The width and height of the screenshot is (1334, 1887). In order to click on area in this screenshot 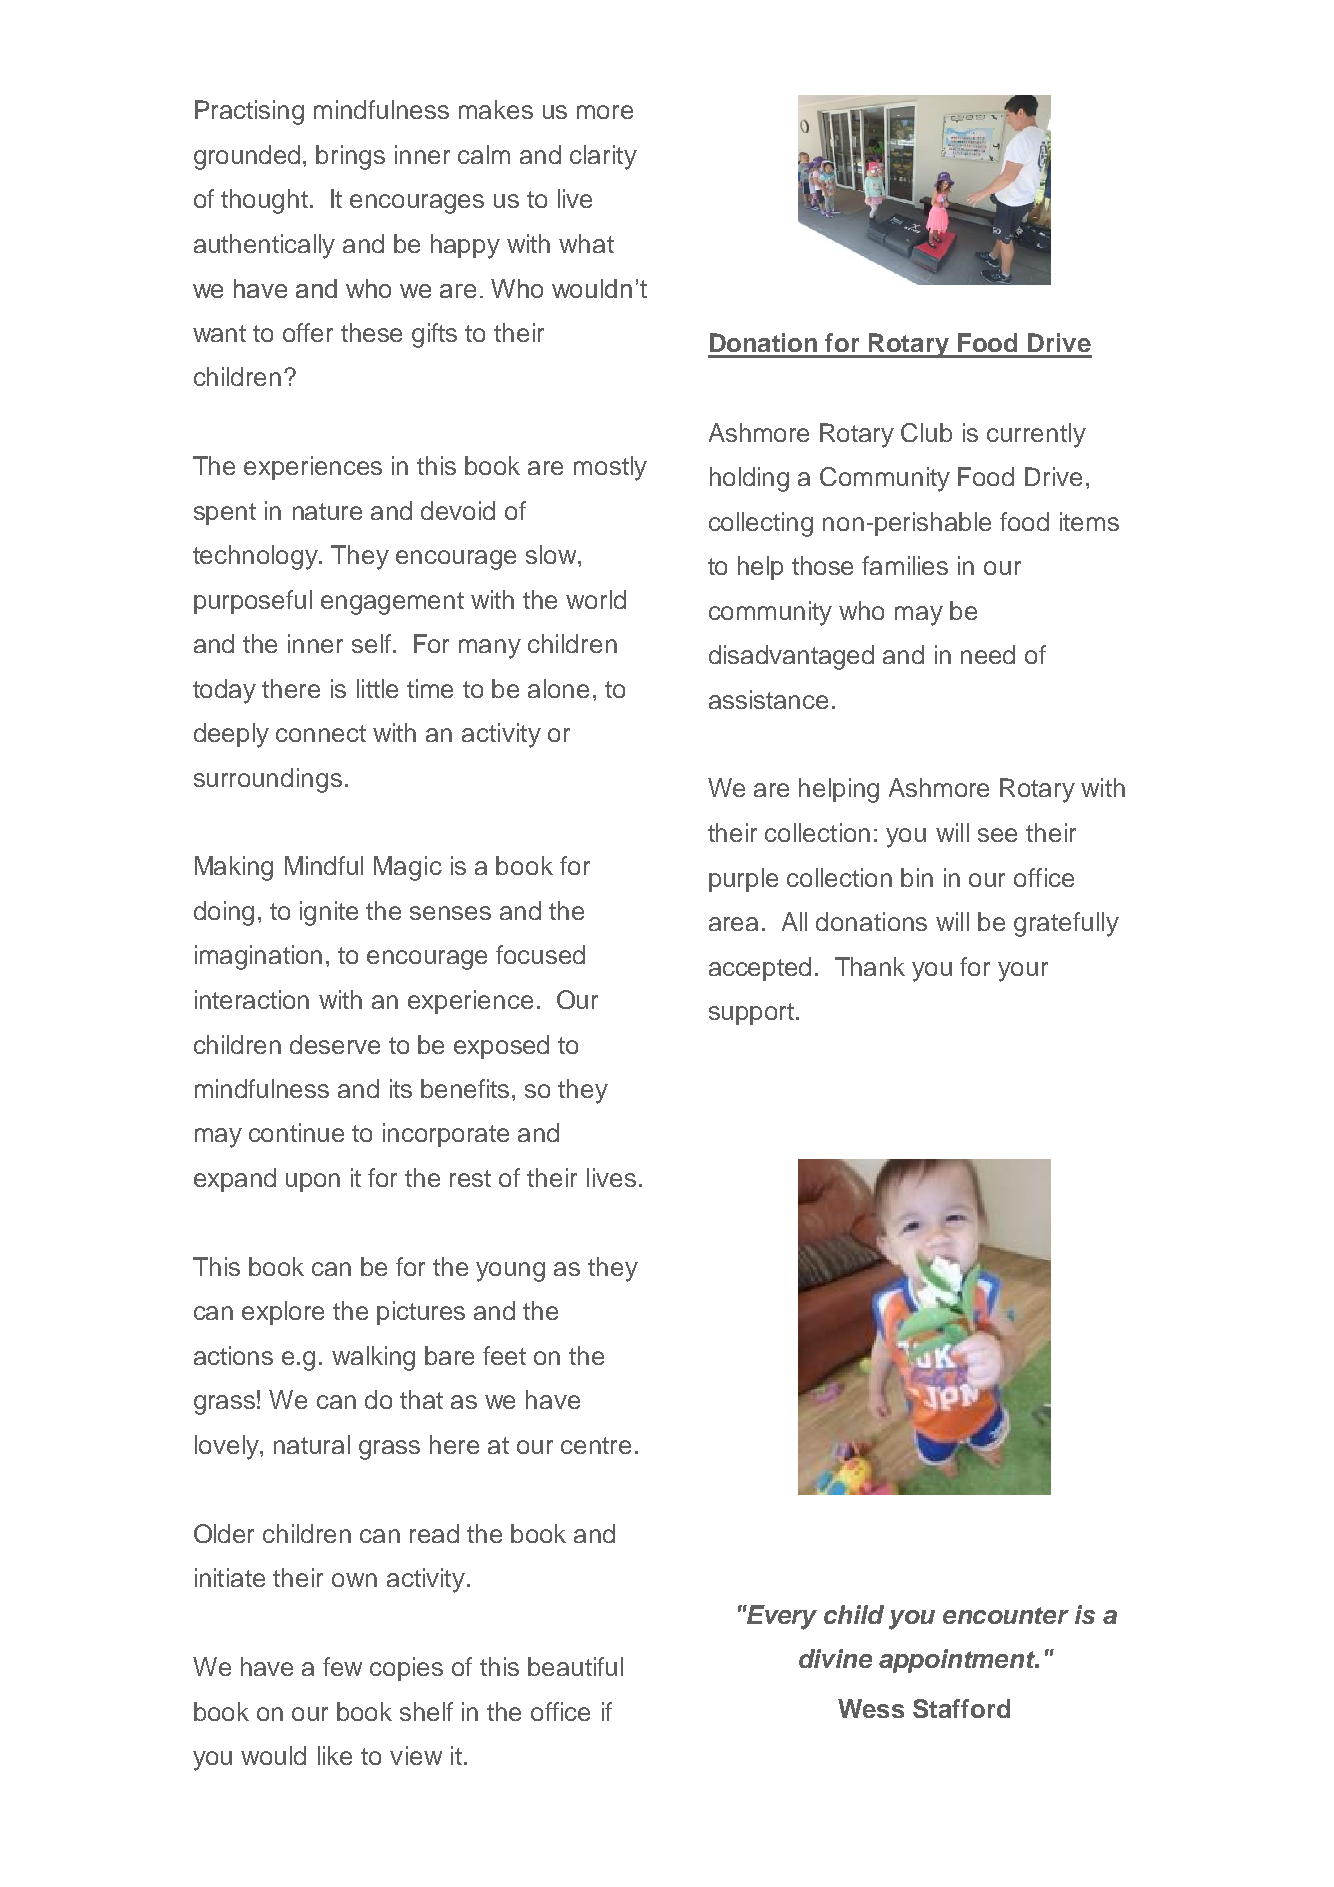, I will do `click(733, 924)`.
